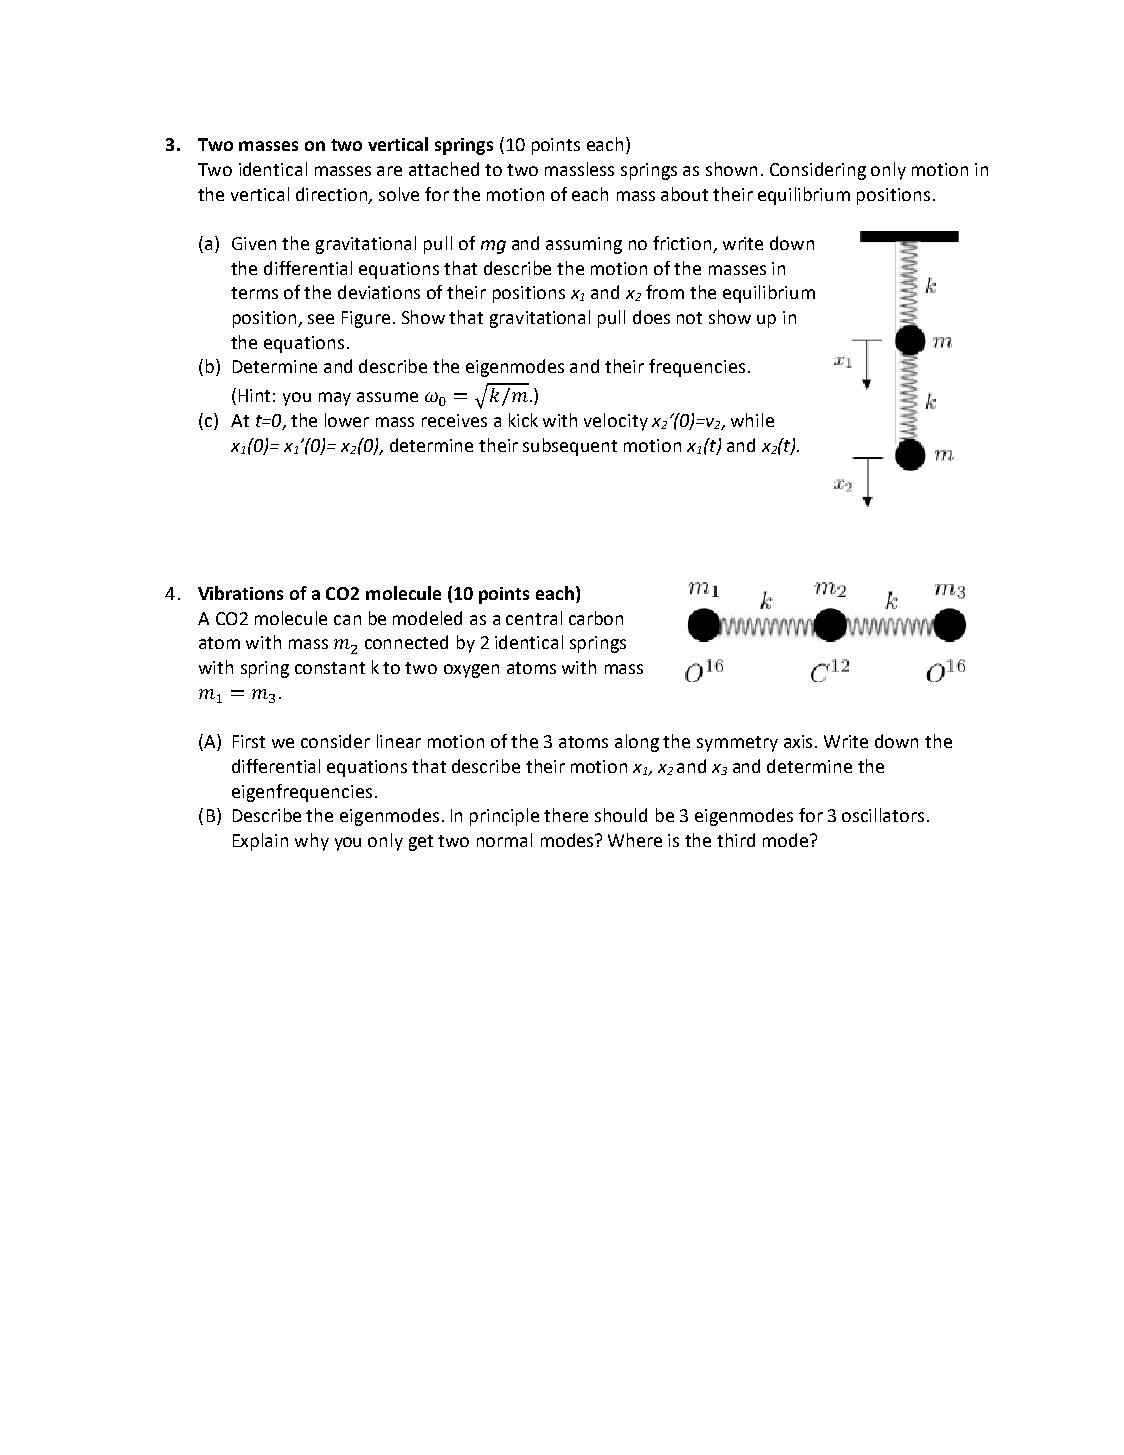  I want to click on may, so click(335, 399).
